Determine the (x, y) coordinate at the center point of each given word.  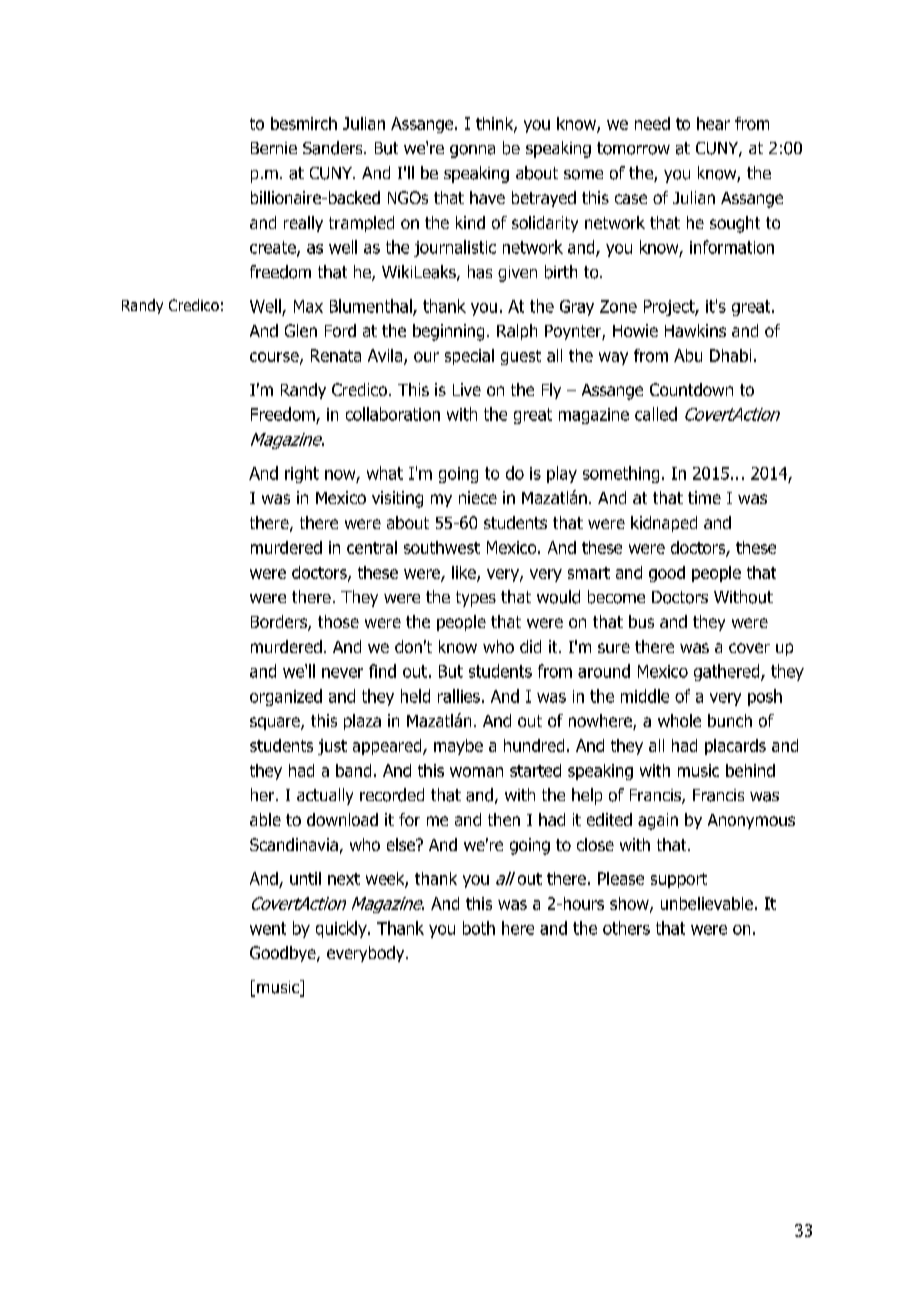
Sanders (334, 148)
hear (713, 123)
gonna (472, 151)
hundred (534, 745)
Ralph (517, 332)
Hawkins (695, 330)
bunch (730, 720)
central (372, 547)
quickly (342, 929)
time (704, 497)
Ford (340, 330)
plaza (362, 722)
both (479, 928)
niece (478, 497)
